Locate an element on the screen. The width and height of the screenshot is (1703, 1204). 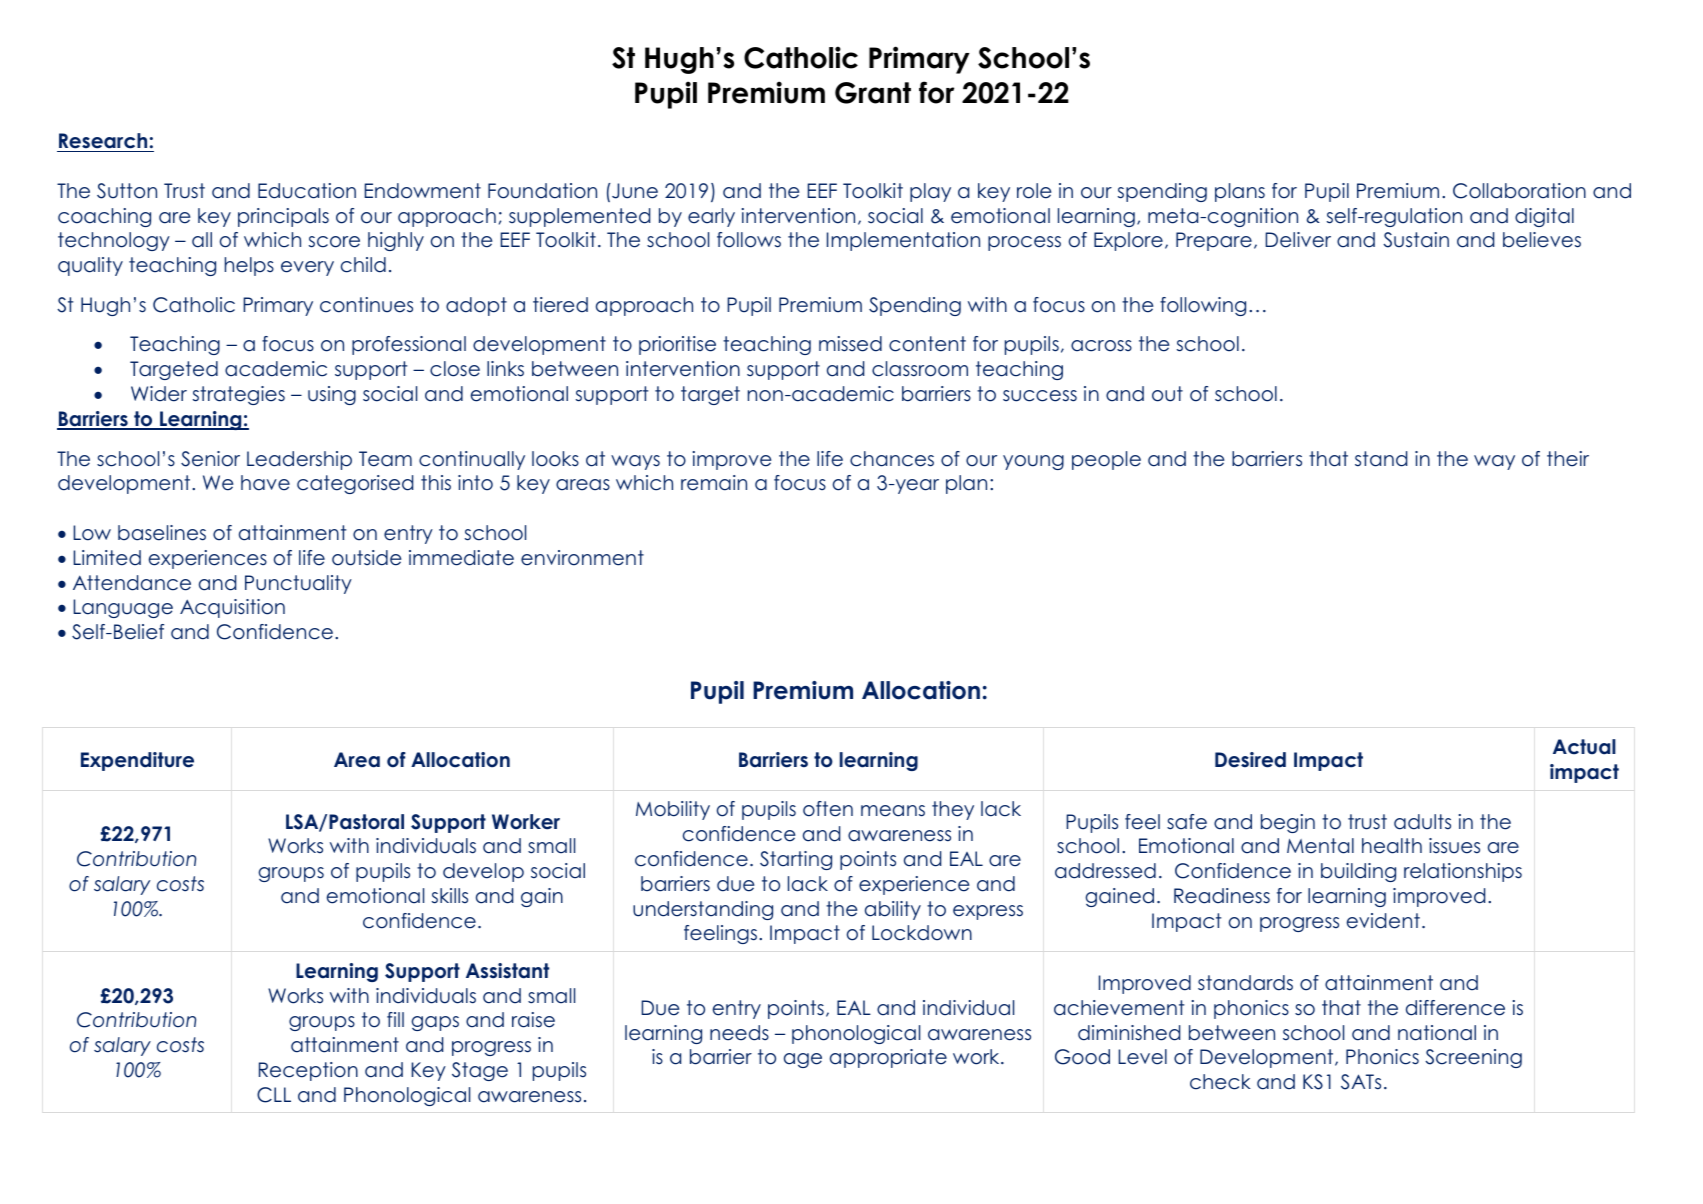
Grant is located at coordinates (873, 93).
